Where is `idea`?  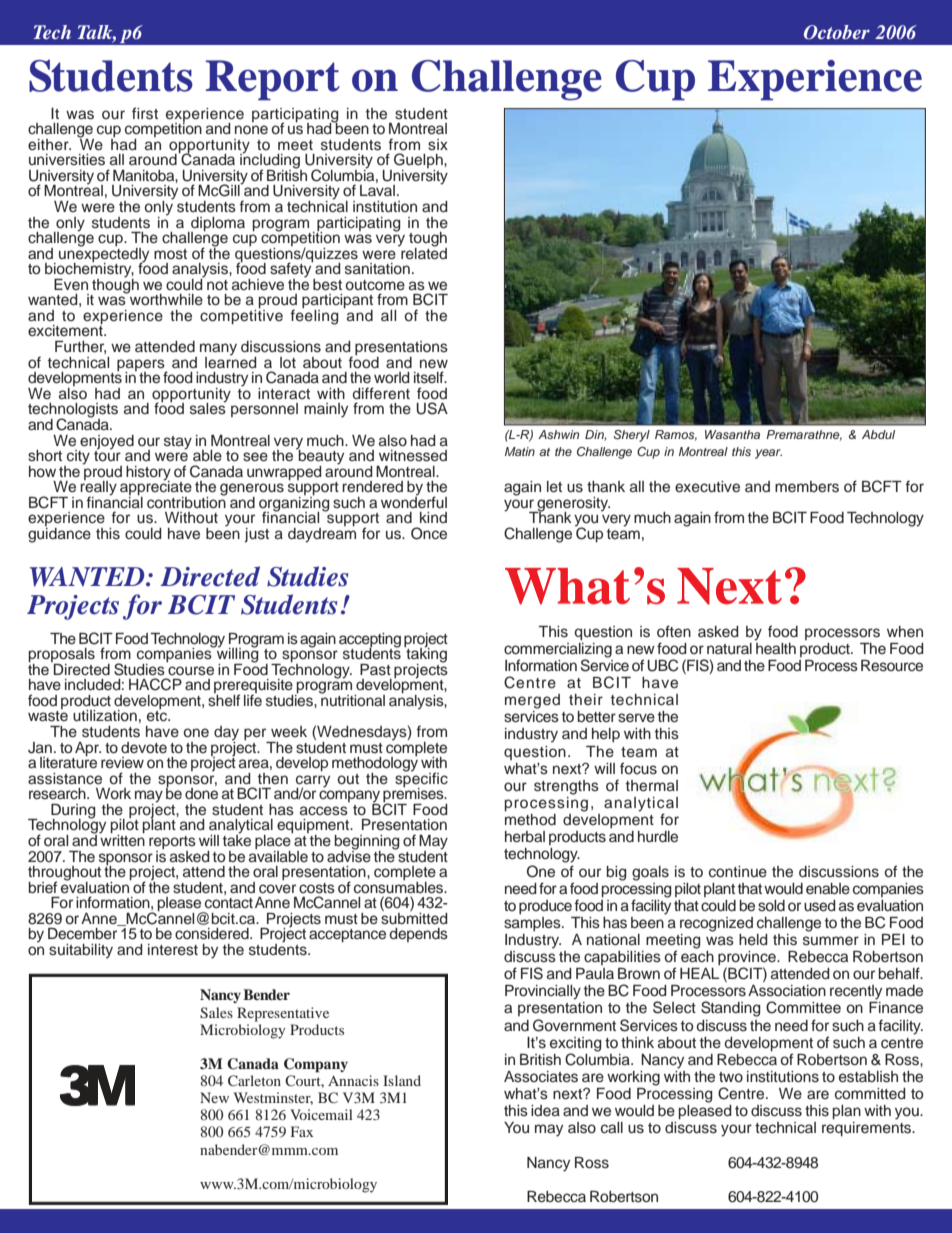 idea is located at coordinates (545, 1110).
